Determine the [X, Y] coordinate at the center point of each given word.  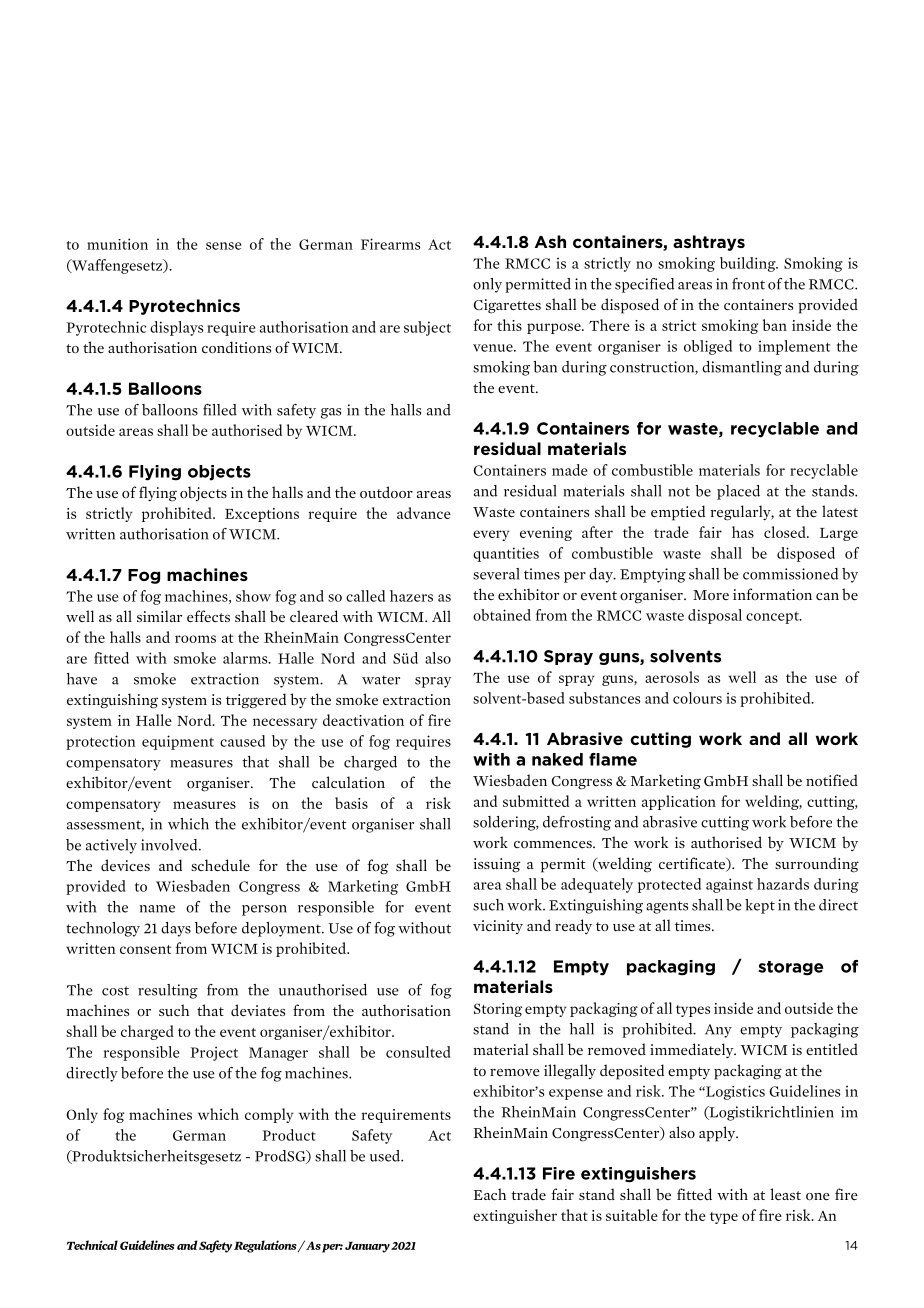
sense [224, 246]
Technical [92, 1245]
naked [557, 759]
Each [489, 1194]
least [785, 1194]
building [749, 264]
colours [697, 698]
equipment [178, 742]
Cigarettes [507, 306]
